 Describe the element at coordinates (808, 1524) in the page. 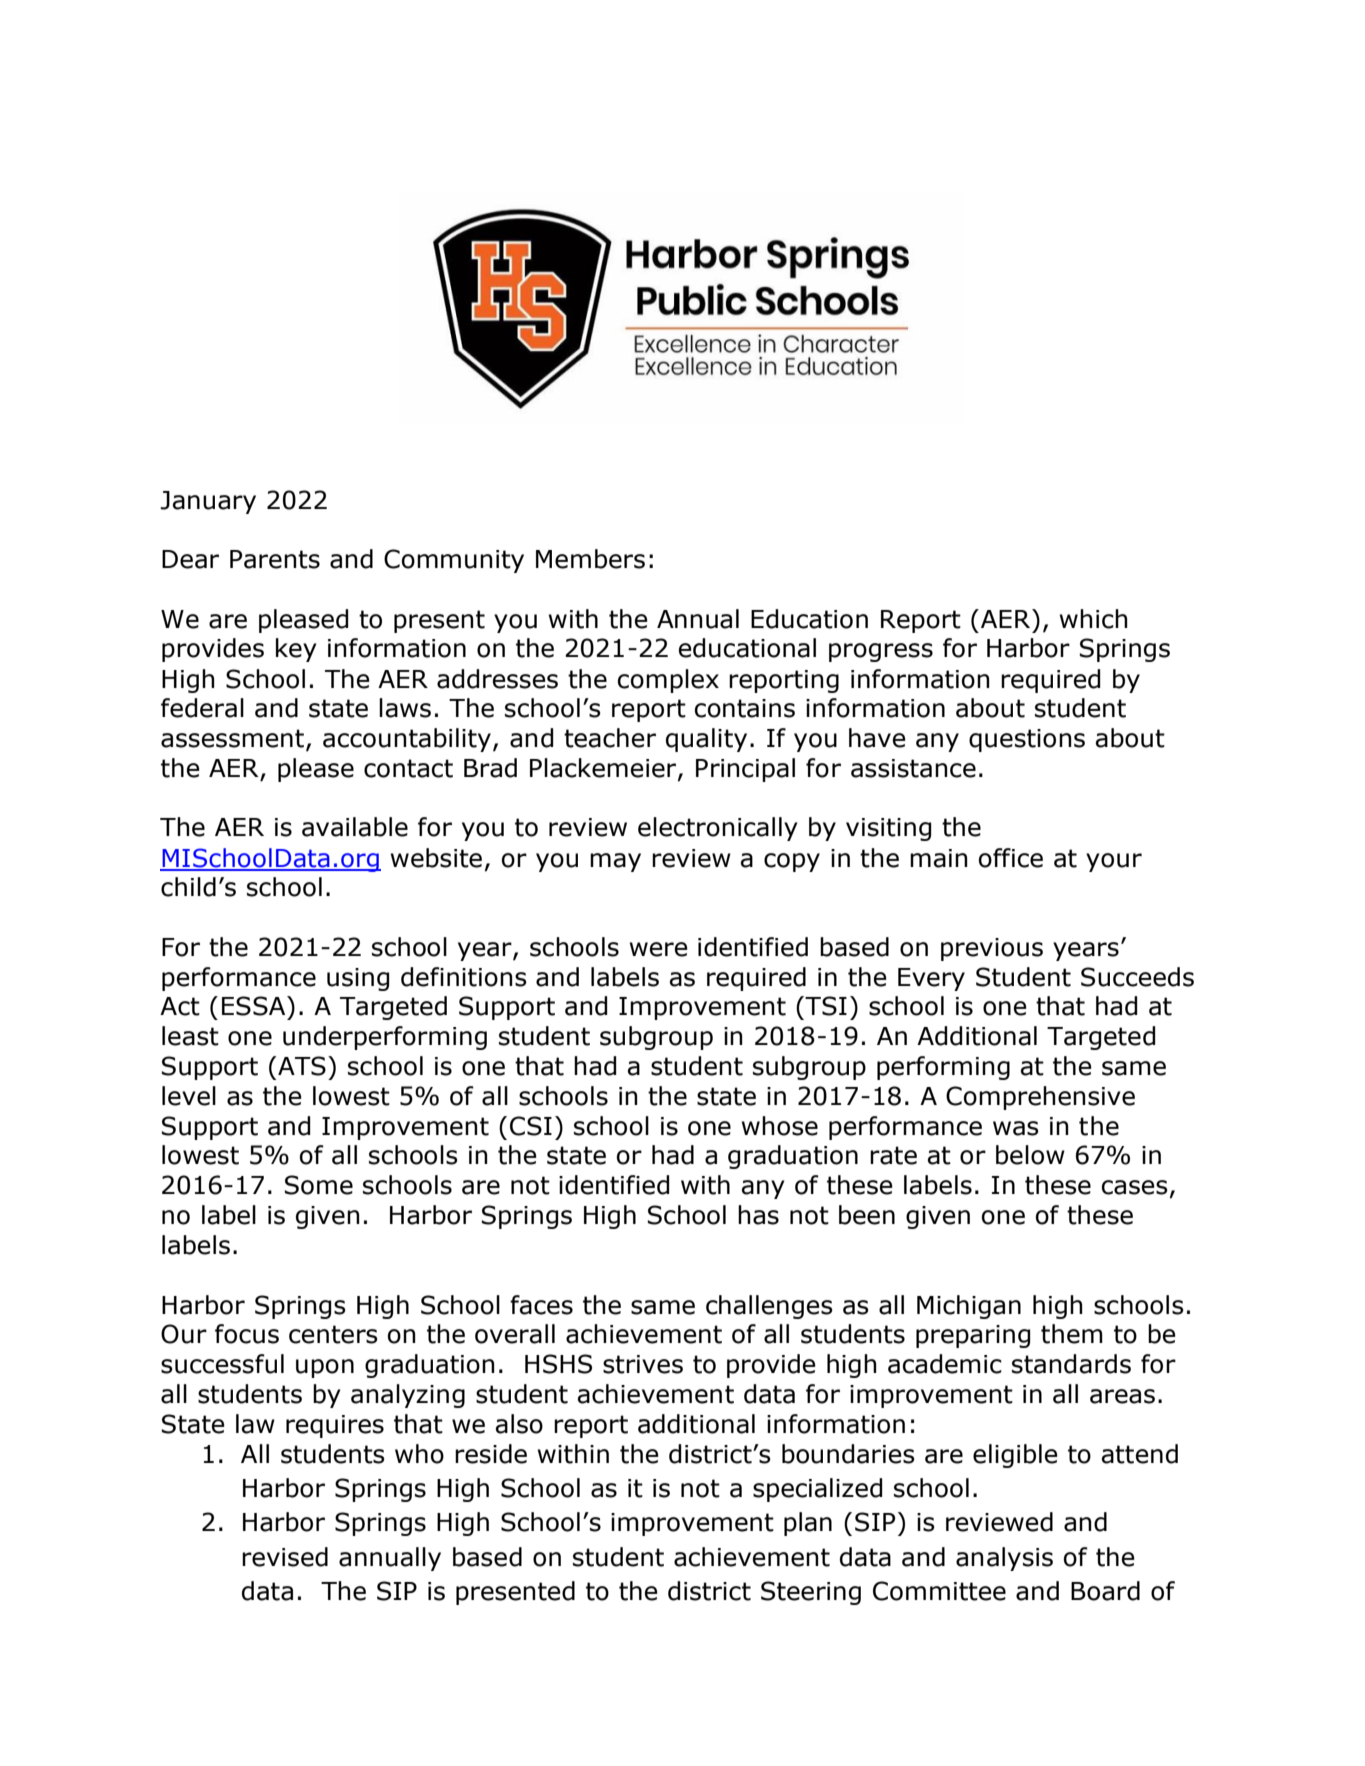

I see `plan` at that location.
